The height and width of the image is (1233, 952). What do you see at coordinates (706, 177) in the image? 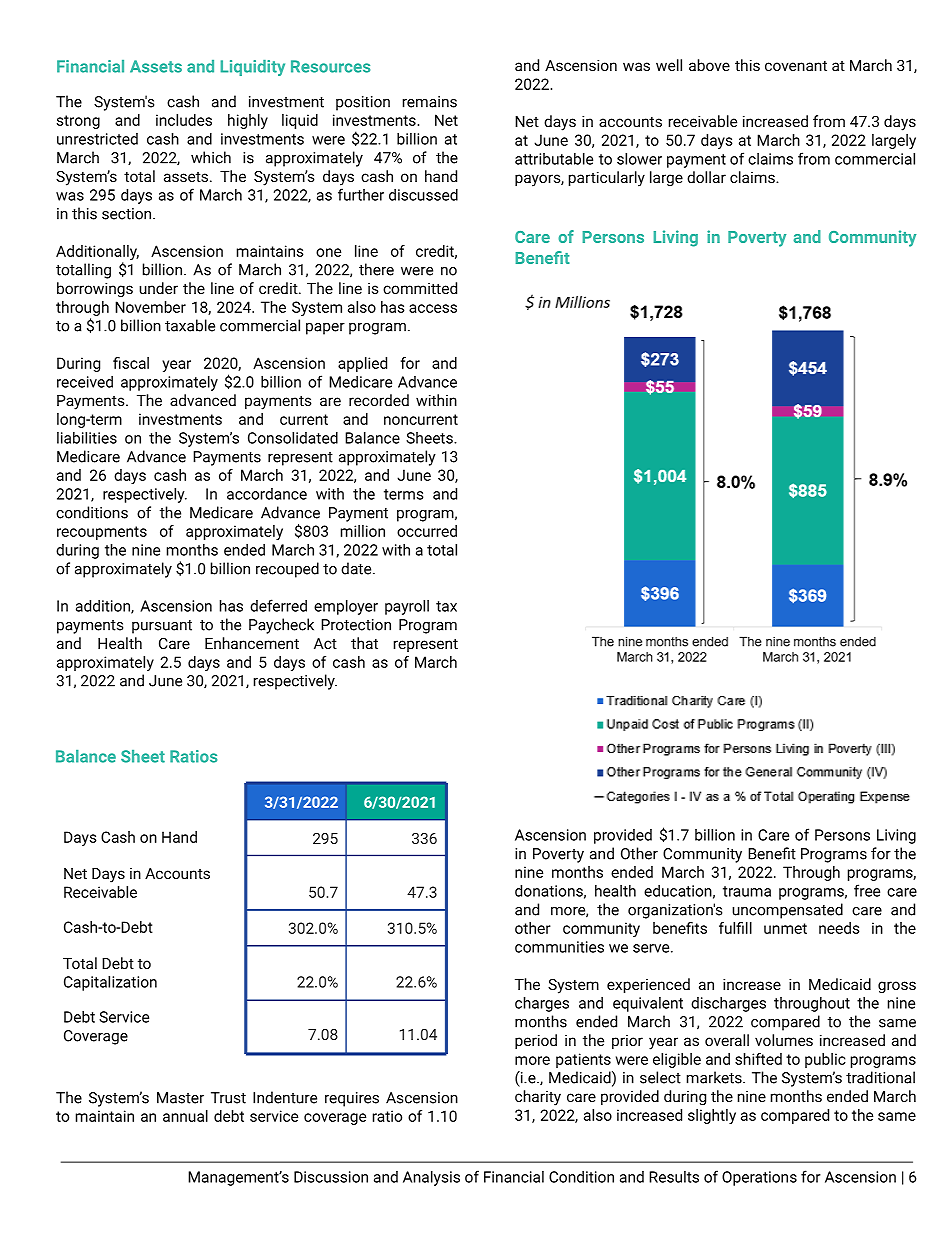
I see `dollar` at bounding box center [706, 177].
